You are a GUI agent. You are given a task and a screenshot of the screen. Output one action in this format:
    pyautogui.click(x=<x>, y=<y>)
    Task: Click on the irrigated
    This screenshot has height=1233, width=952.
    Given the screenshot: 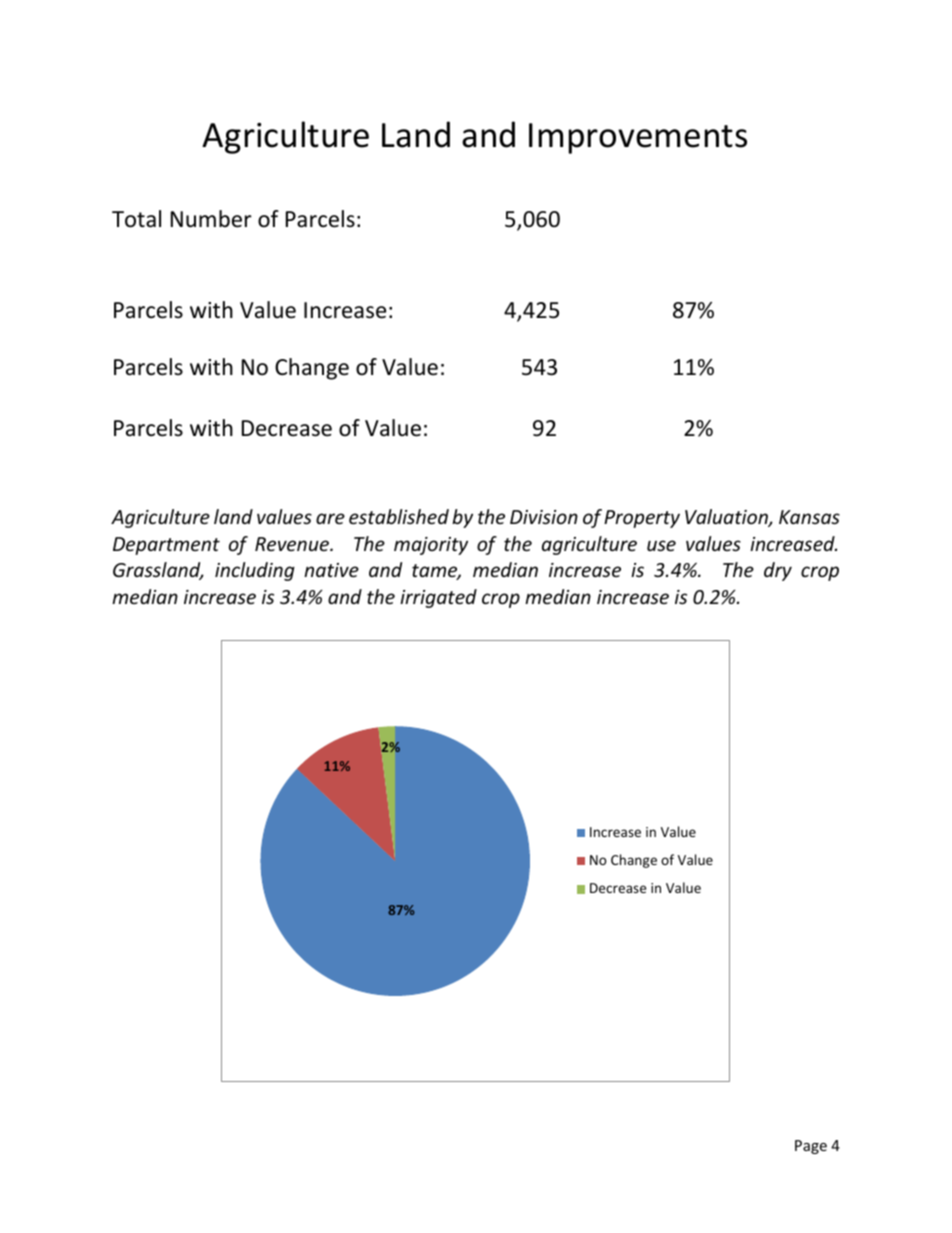 What is the action you would take?
    pyautogui.click(x=438, y=598)
